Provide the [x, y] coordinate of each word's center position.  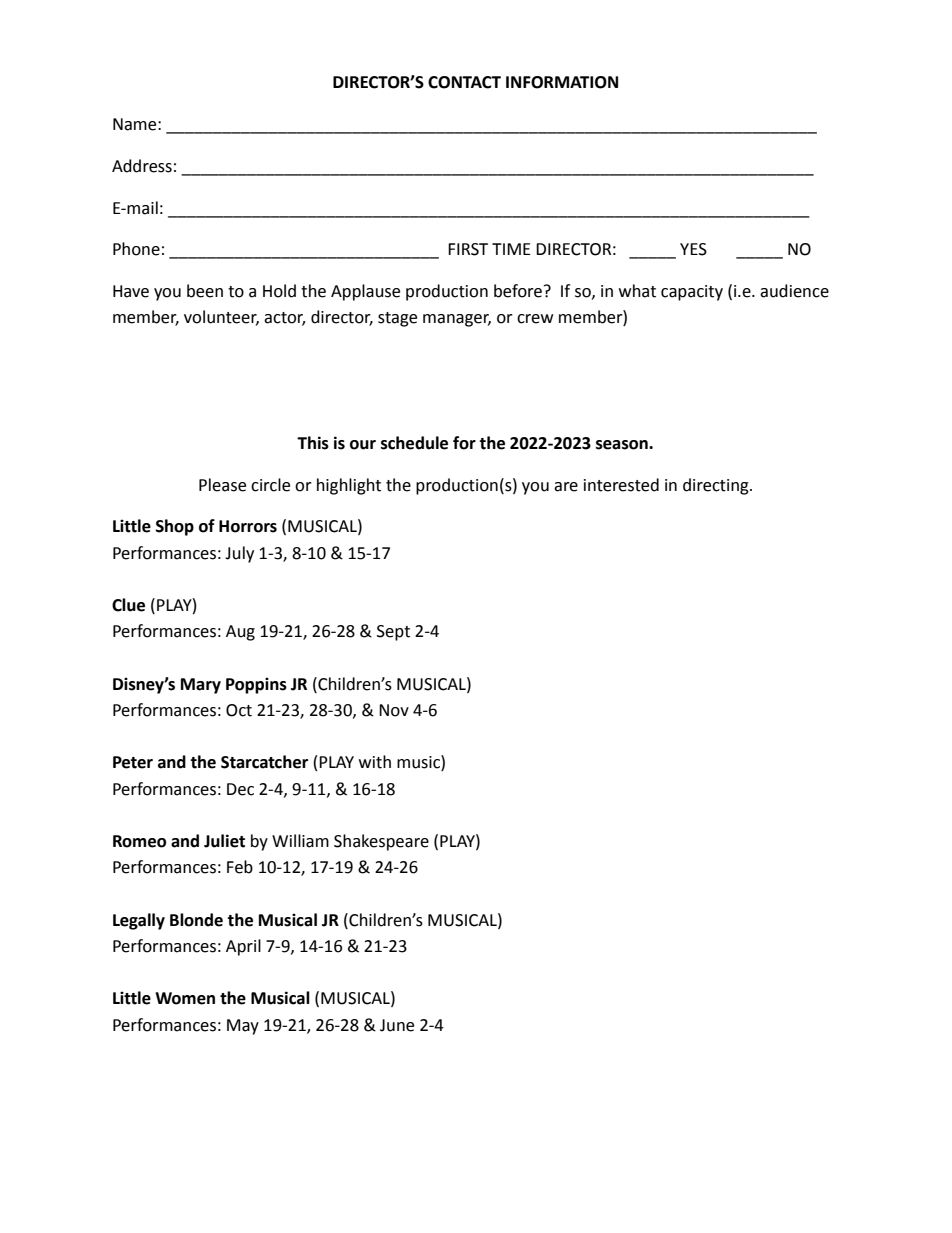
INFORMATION [562, 82]
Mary [201, 686]
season [623, 445]
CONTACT [464, 82]
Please [222, 485]
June [397, 1025]
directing [717, 486]
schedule [414, 443]
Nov [394, 710]
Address [142, 166]
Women [185, 998]
